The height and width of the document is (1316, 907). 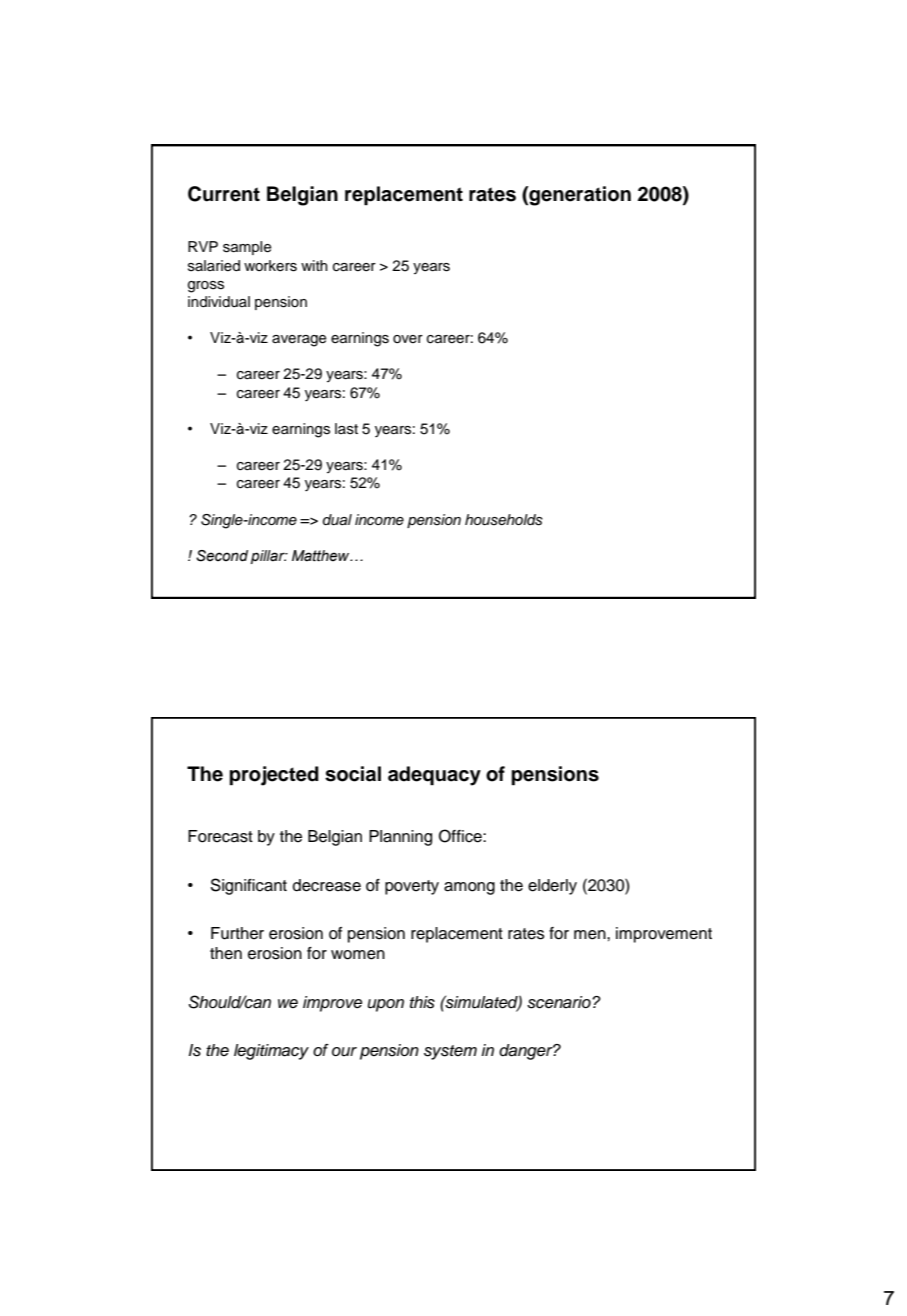 What do you see at coordinates (314, 265) in the document?
I see `with` at bounding box center [314, 265].
